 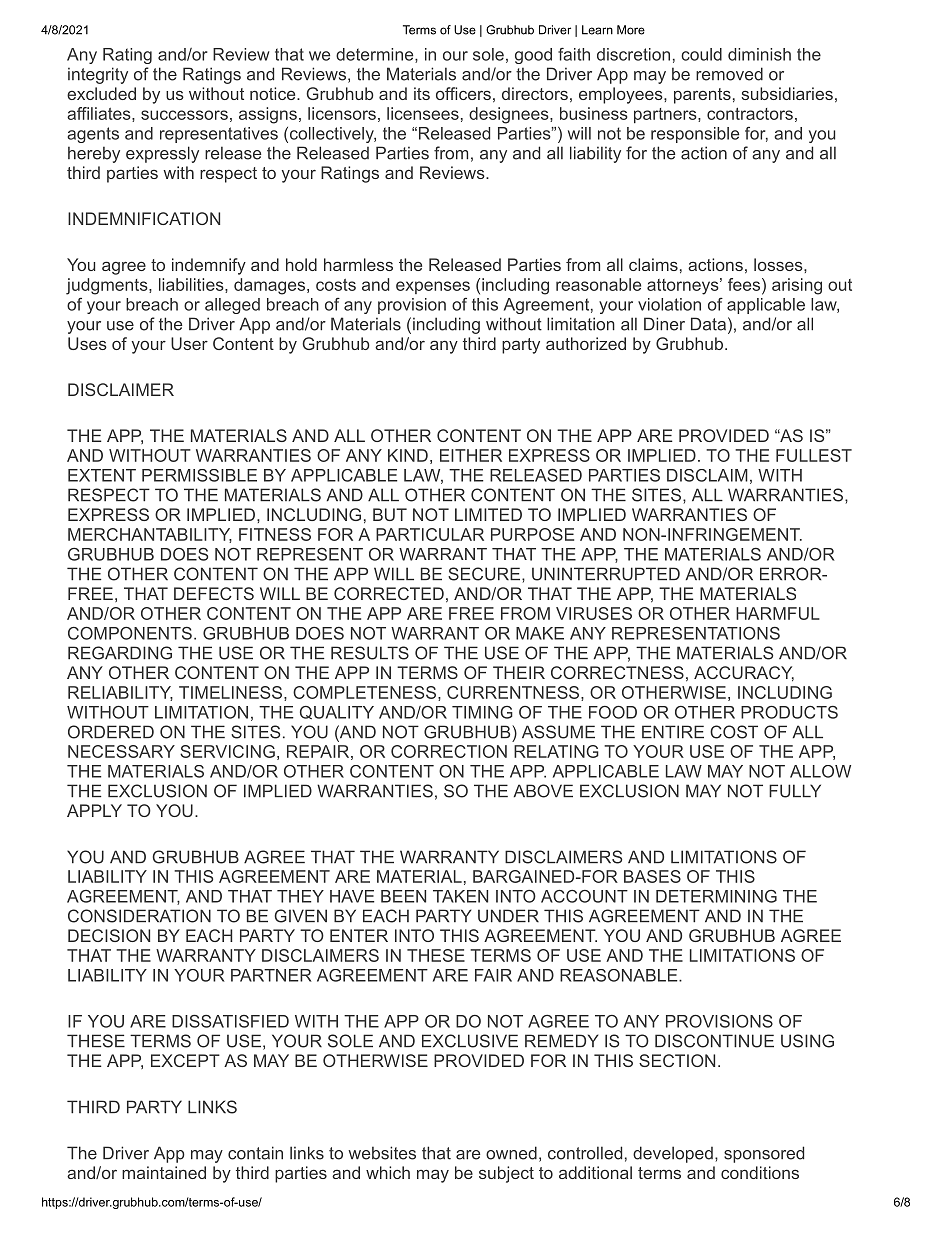 What do you see at coordinates (463, 93) in the document?
I see `officers` at bounding box center [463, 93].
